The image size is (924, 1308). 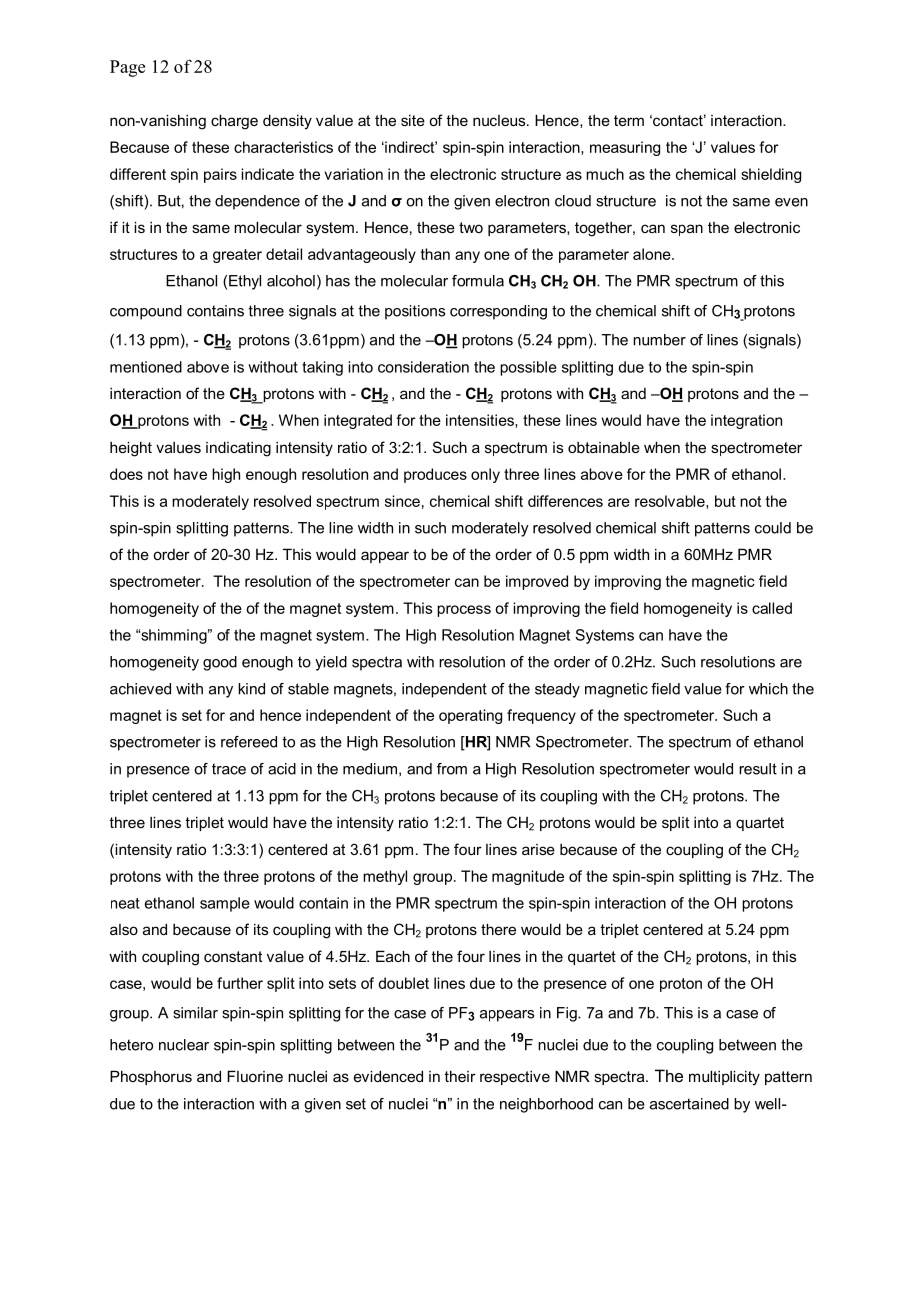 I want to click on produces, so click(x=435, y=475).
